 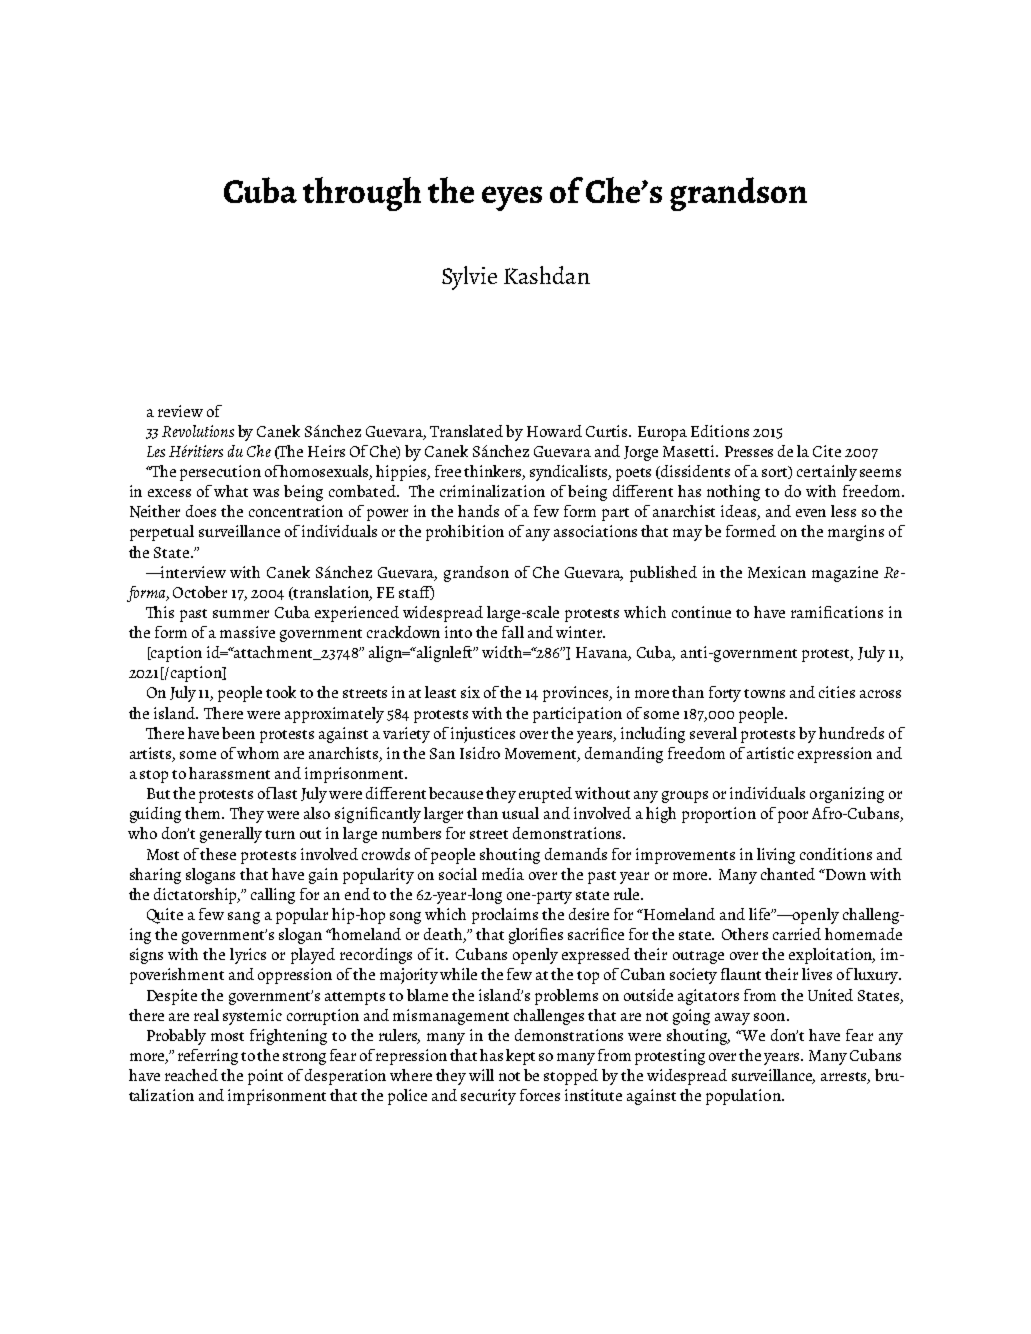 What do you see at coordinates (513, 632) in the screenshot?
I see `fall` at bounding box center [513, 632].
